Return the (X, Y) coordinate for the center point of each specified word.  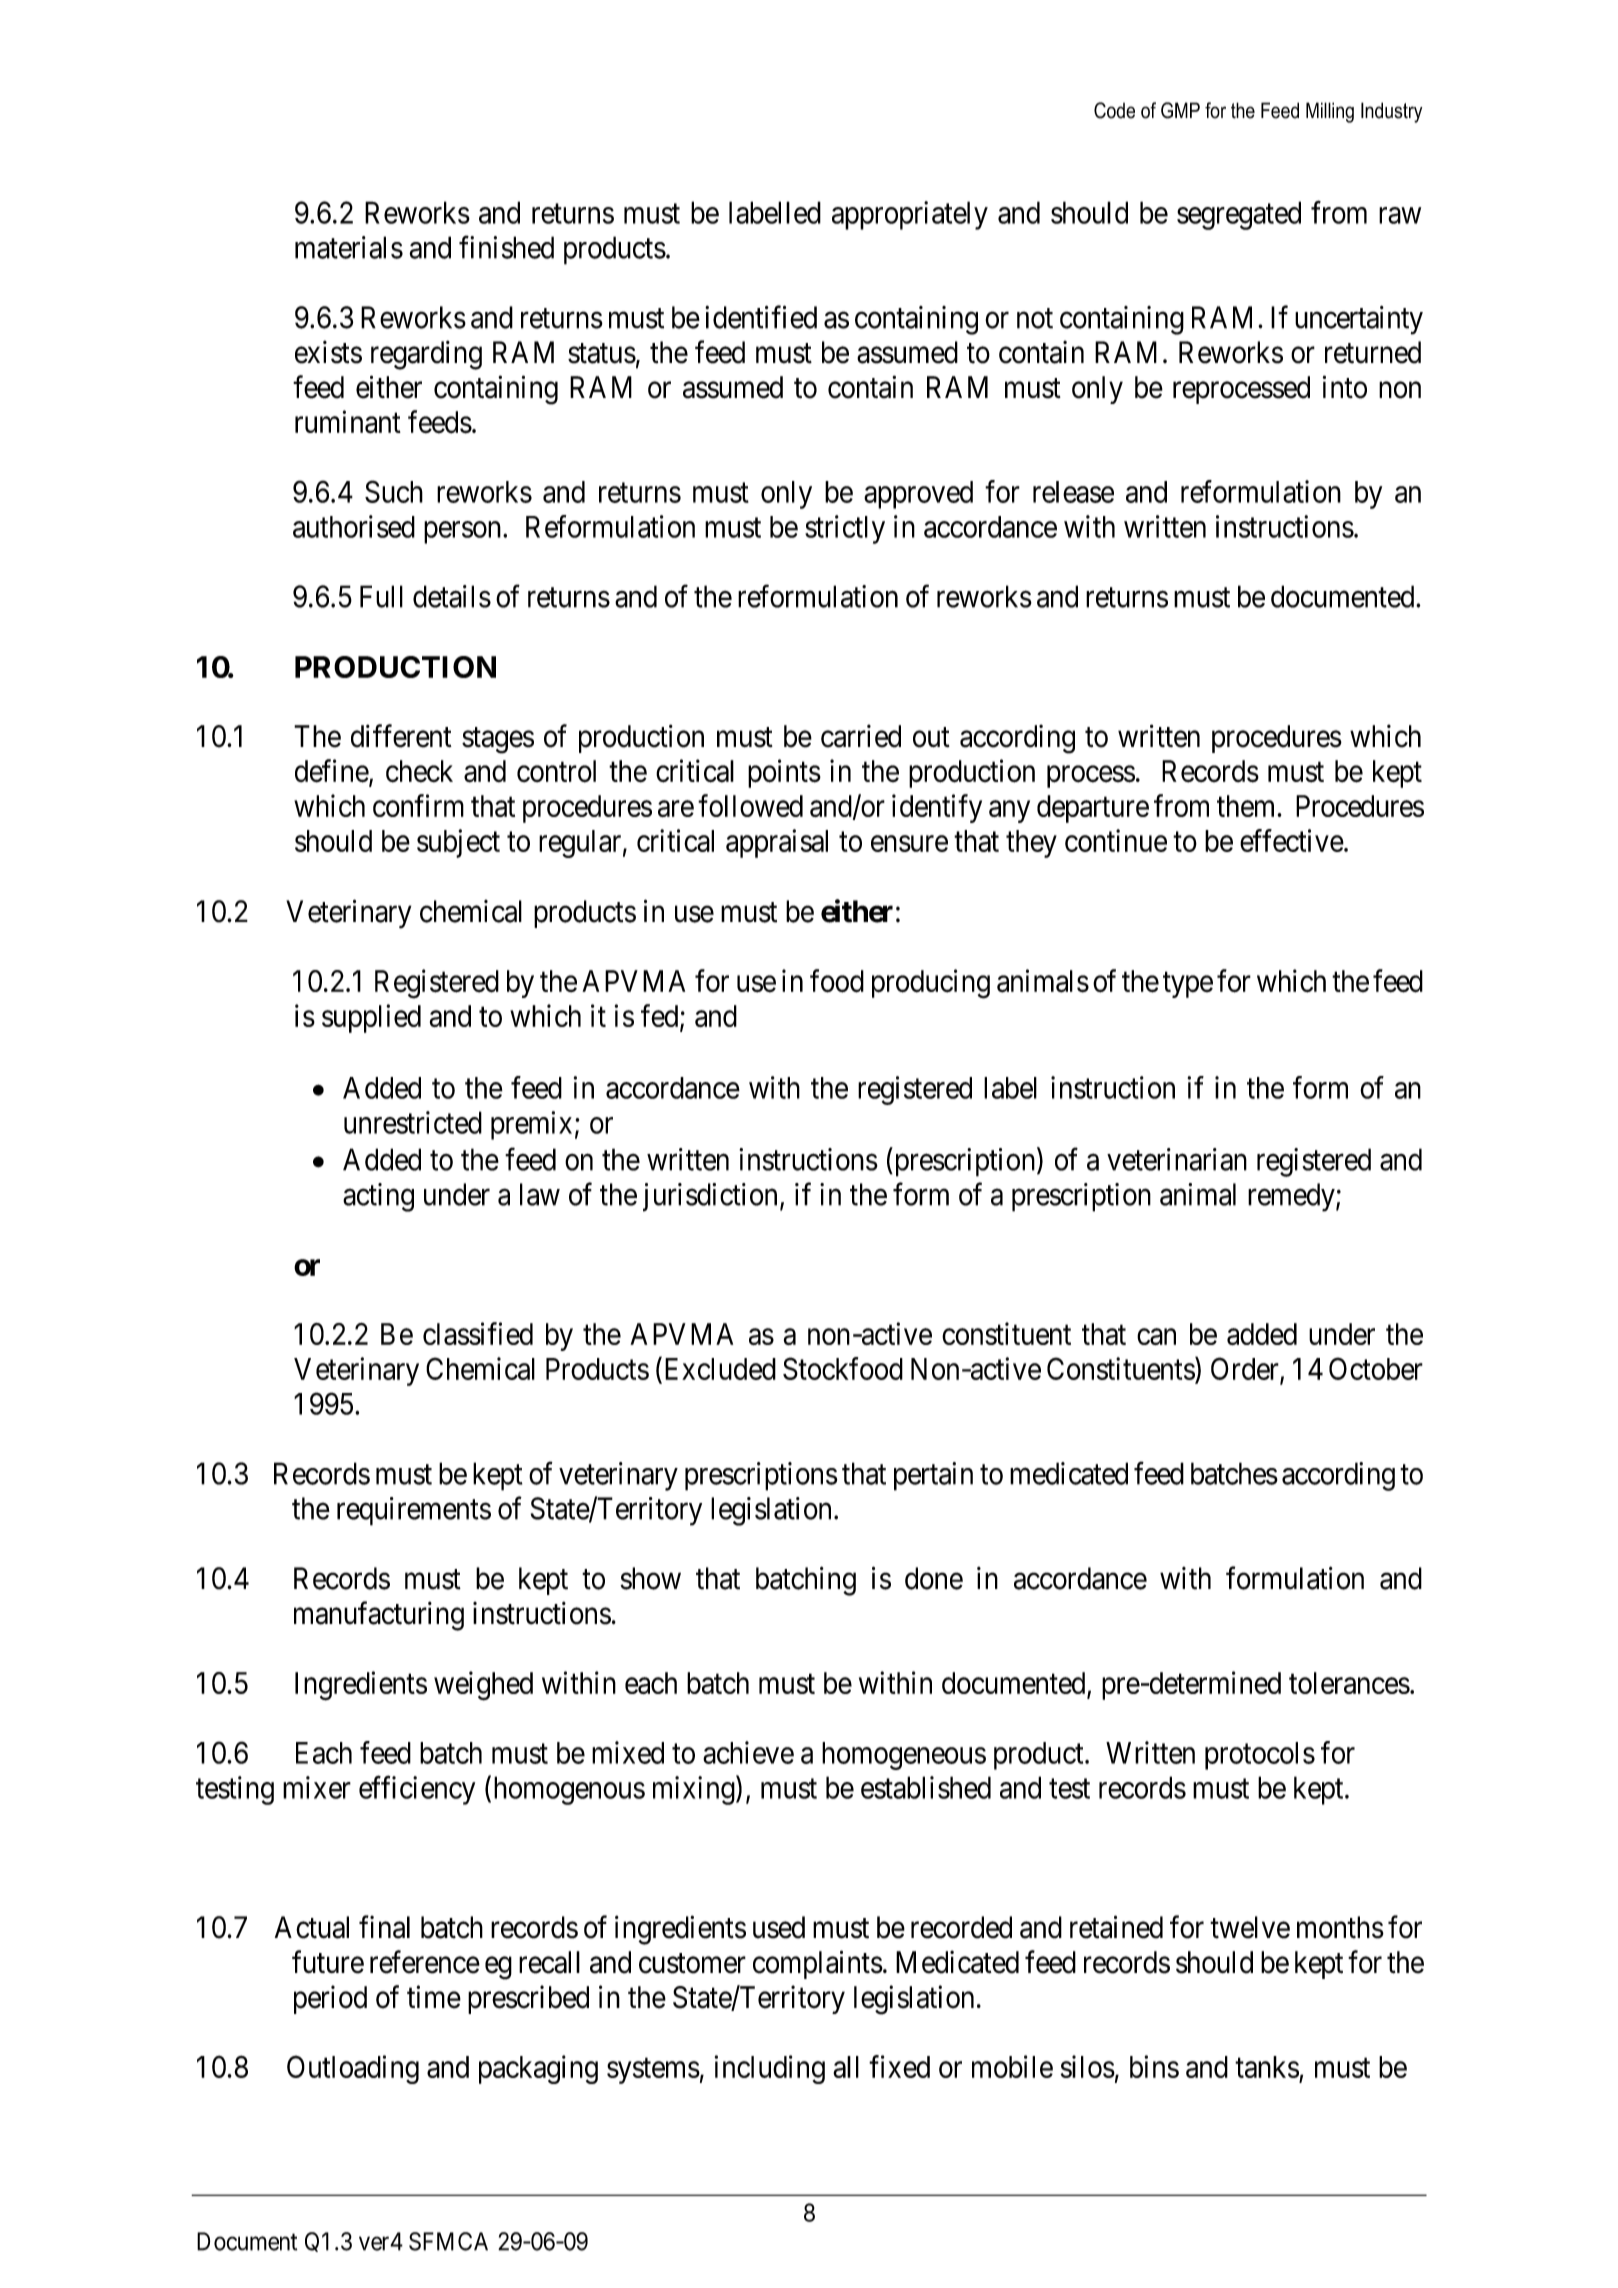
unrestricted (413, 1122)
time (434, 1997)
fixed (899, 2066)
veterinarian (1177, 1159)
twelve (1250, 1927)
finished (506, 247)
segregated (1239, 215)
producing (931, 984)
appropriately (910, 215)
